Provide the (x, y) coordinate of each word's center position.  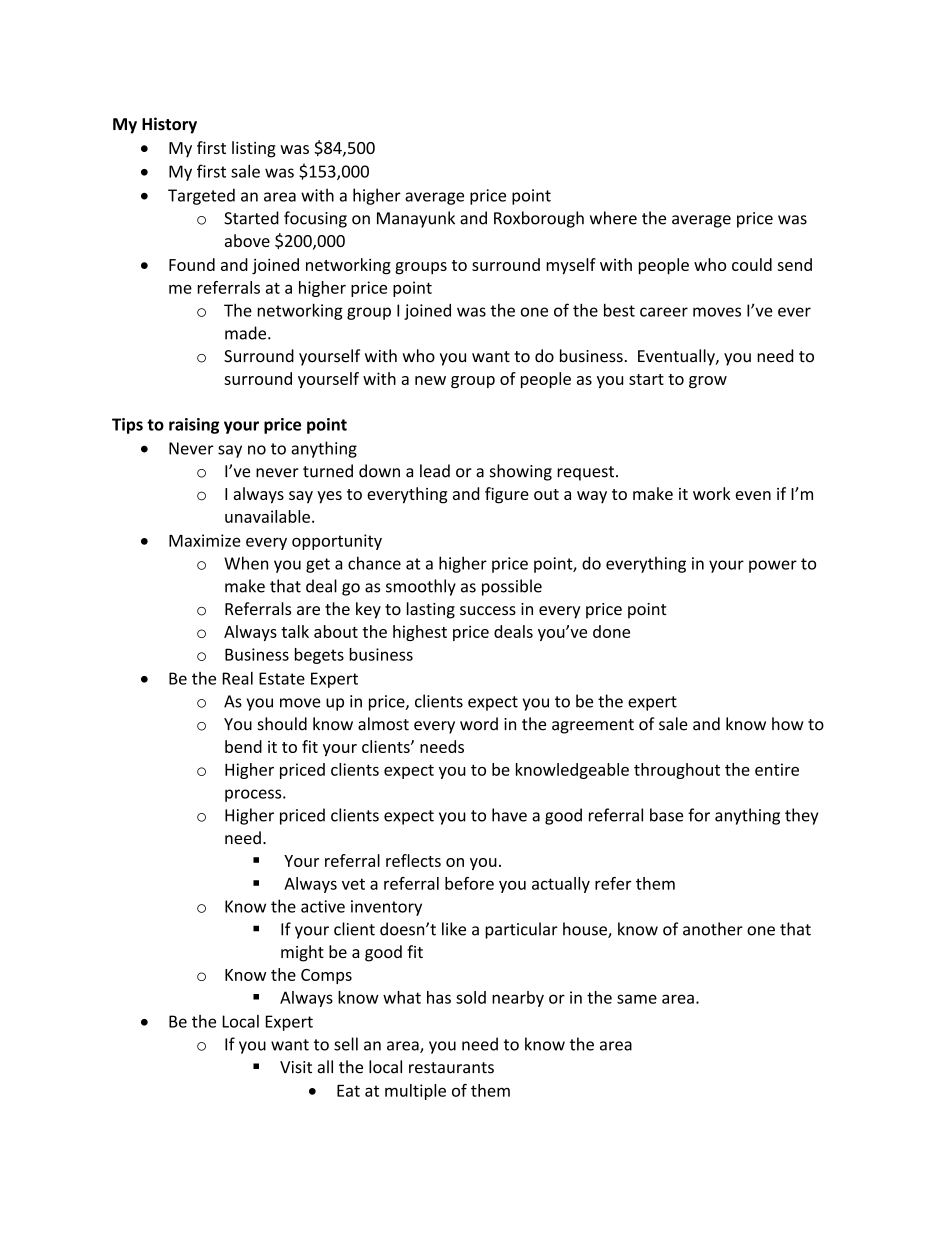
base (666, 815)
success (488, 610)
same (637, 999)
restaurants (451, 1068)
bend (243, 746)
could (752, 264)
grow (708, 382)
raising (194, 426)
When (246, 563)
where (613, 218)
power (773, 566)
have (509, 815)
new (430, 380)
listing (254, 149)
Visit (296, 1067)
